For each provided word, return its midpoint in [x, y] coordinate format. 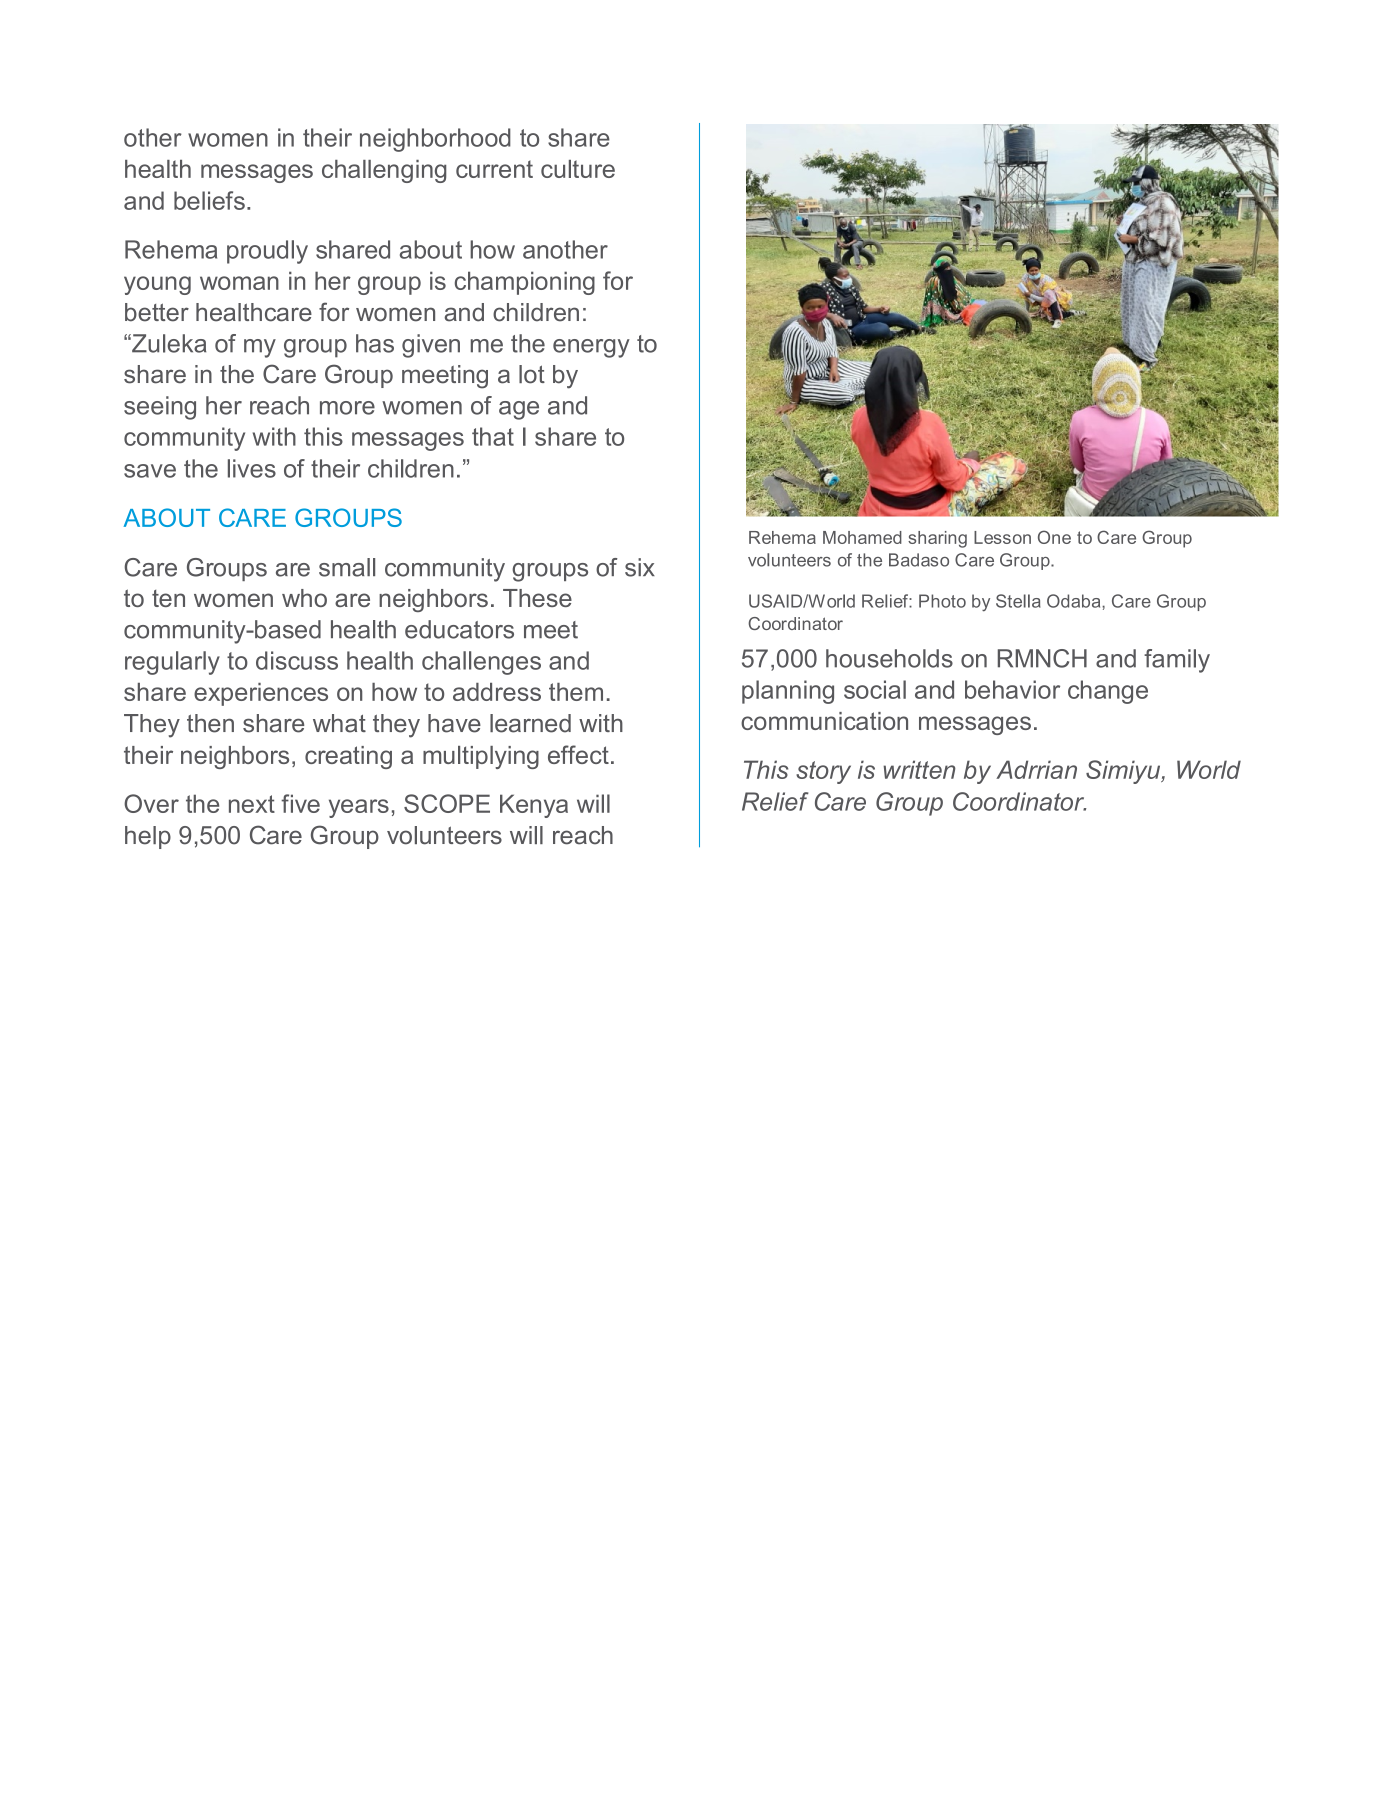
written [919, 769]
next [252, 804]
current [494, 169]
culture [578, 169]
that [493, 436]
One [1054, 537]
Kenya [534, 806]
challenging [384, 171]
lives [252, 468]
